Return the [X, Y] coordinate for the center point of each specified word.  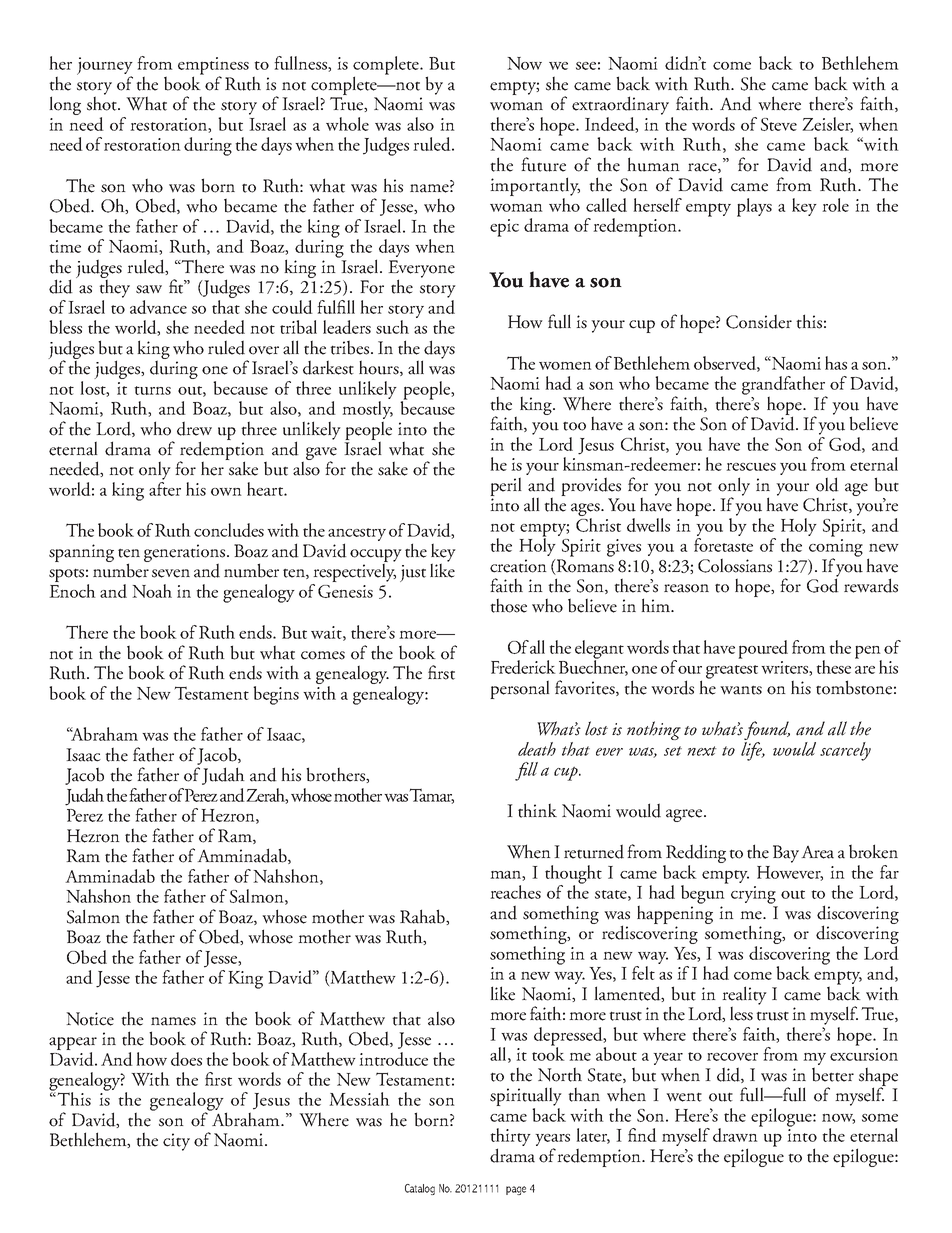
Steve [779, 124]
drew [194, 428]
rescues [751, 467]
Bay [786, 854]
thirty [510, 1138]
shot [103, 102]
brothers [336, 775]
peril [506, 486]
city [176, 1142]
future [543, 164]
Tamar [432, 796]
